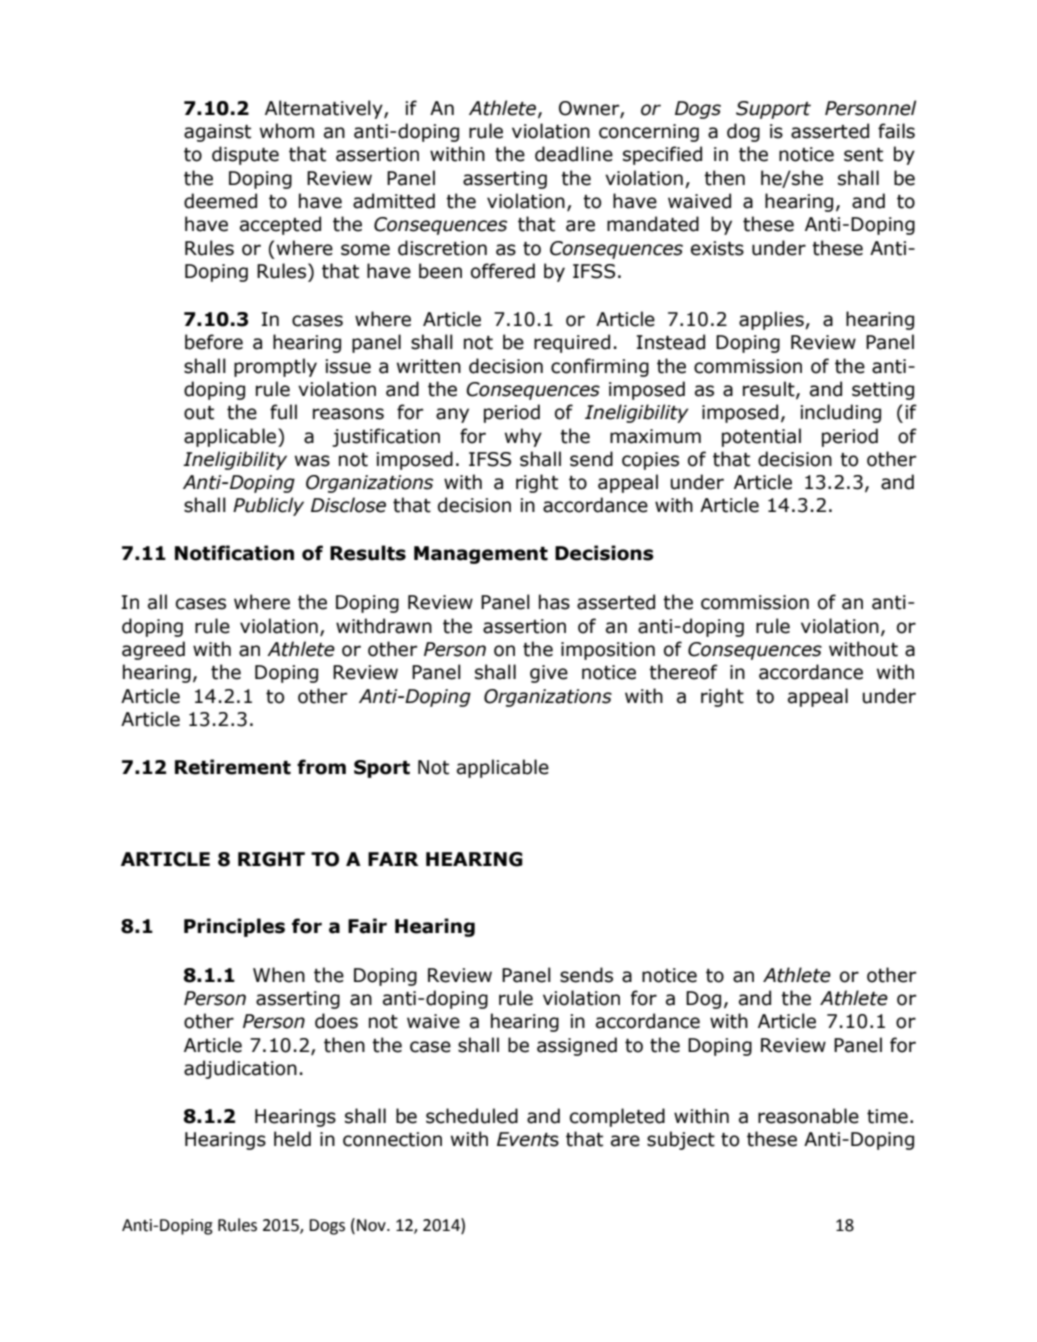 Image resolution: width=1037 pixels, height=1342 pixels. What do you see at coordinates (153, 650) in the screenshot?
I see `agreed` at bounding box center [153, 650].
